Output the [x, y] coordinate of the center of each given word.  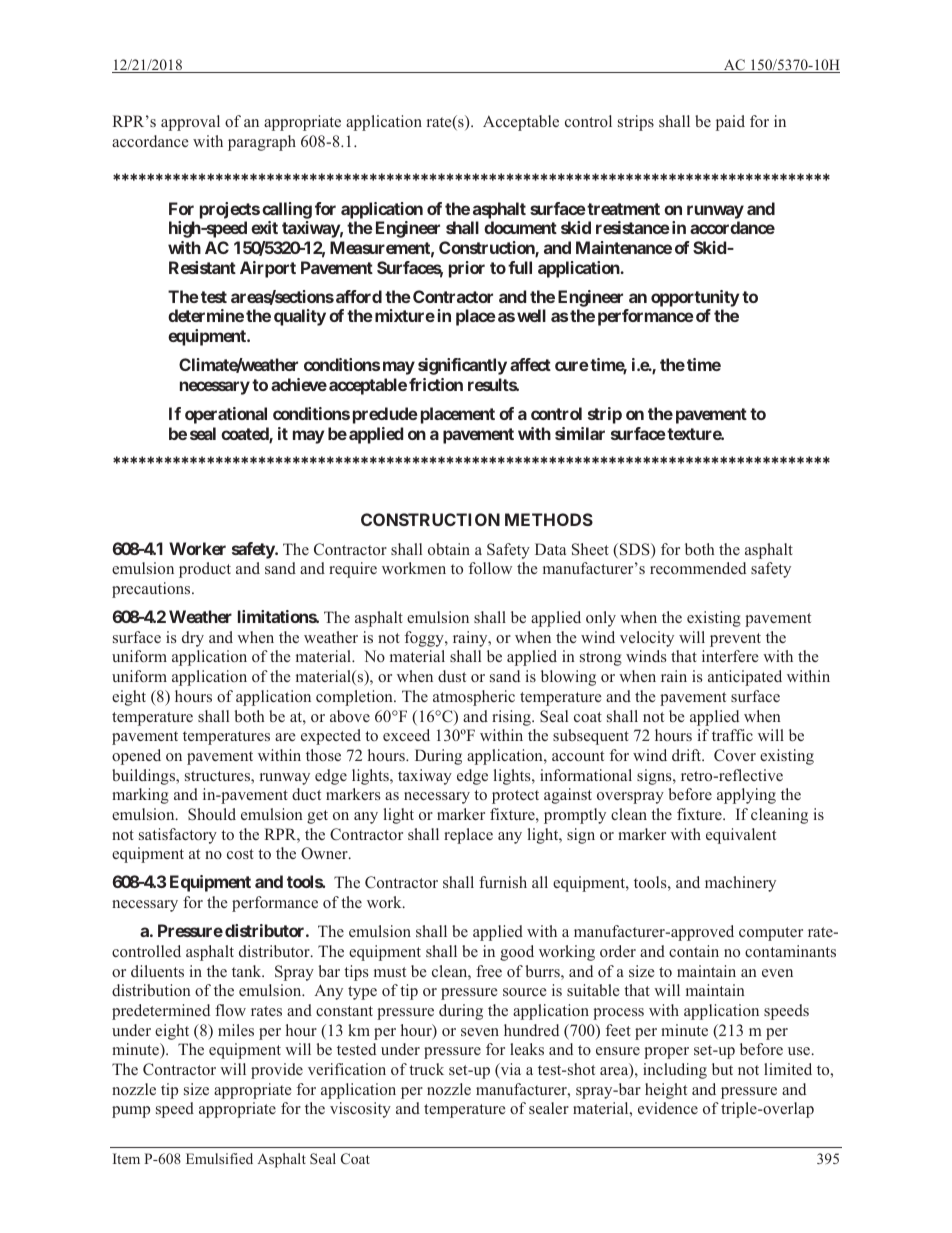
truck [426, 1069]
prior [467, 269]
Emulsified [219, 1158]
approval [190, 123]
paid [730, 123]
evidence [668, 1108]
